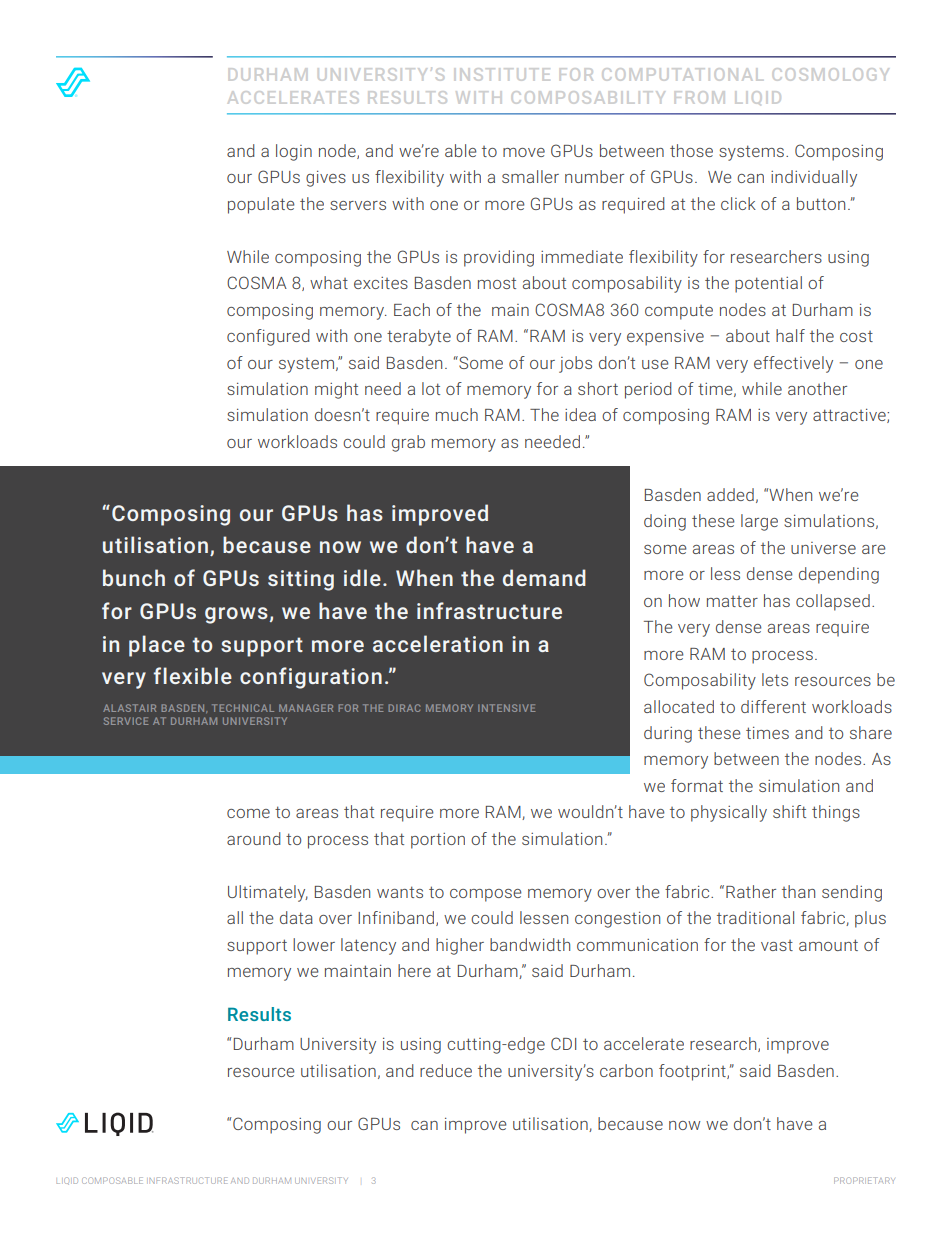 This screenshot has height=1233, width=952. I want to click on CDI, so click(563, 1043).
